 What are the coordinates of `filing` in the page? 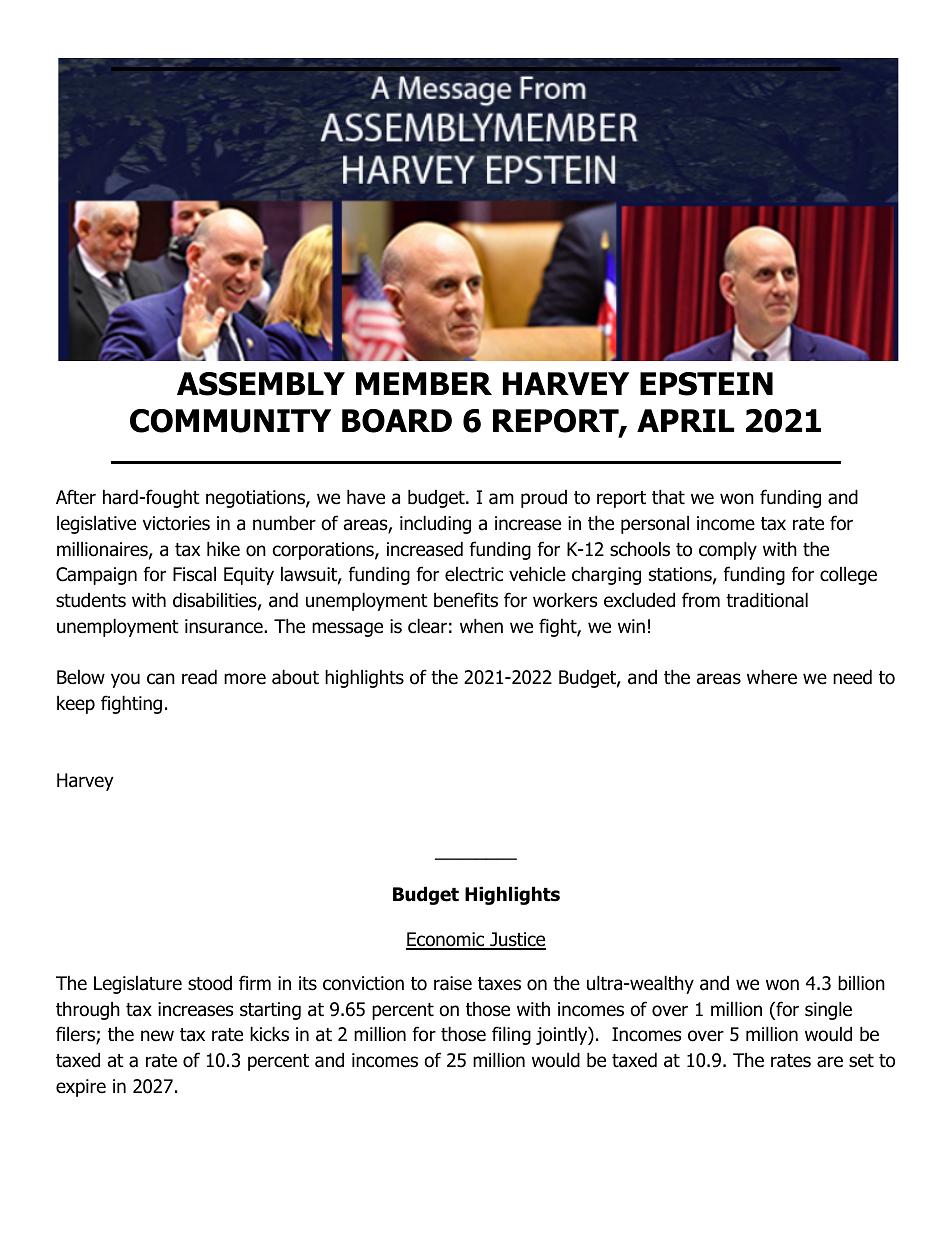 It's located at (511, 1035).
